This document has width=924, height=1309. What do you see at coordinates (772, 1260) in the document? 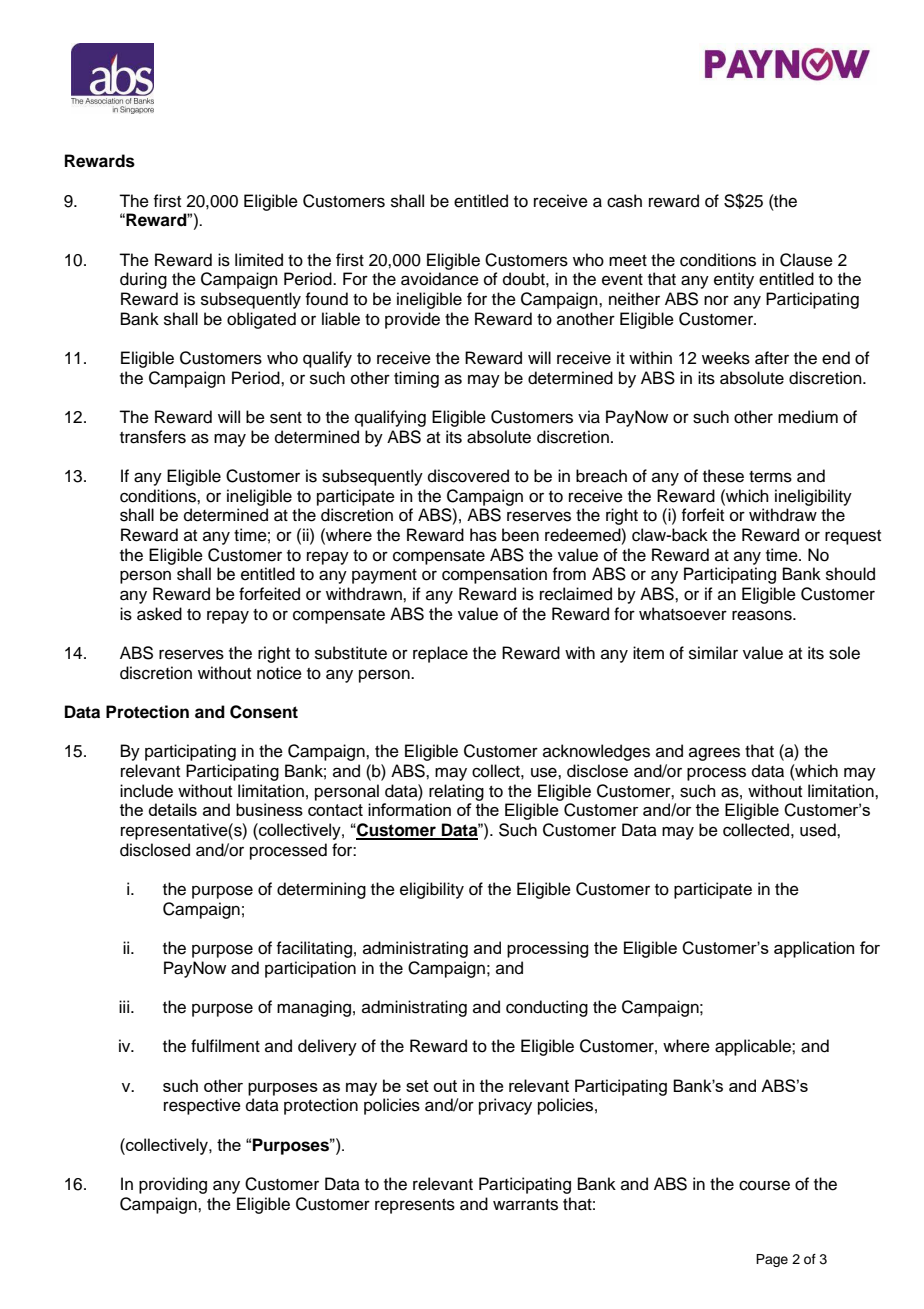
I see `Page` at bounding box center [772, 1260].
